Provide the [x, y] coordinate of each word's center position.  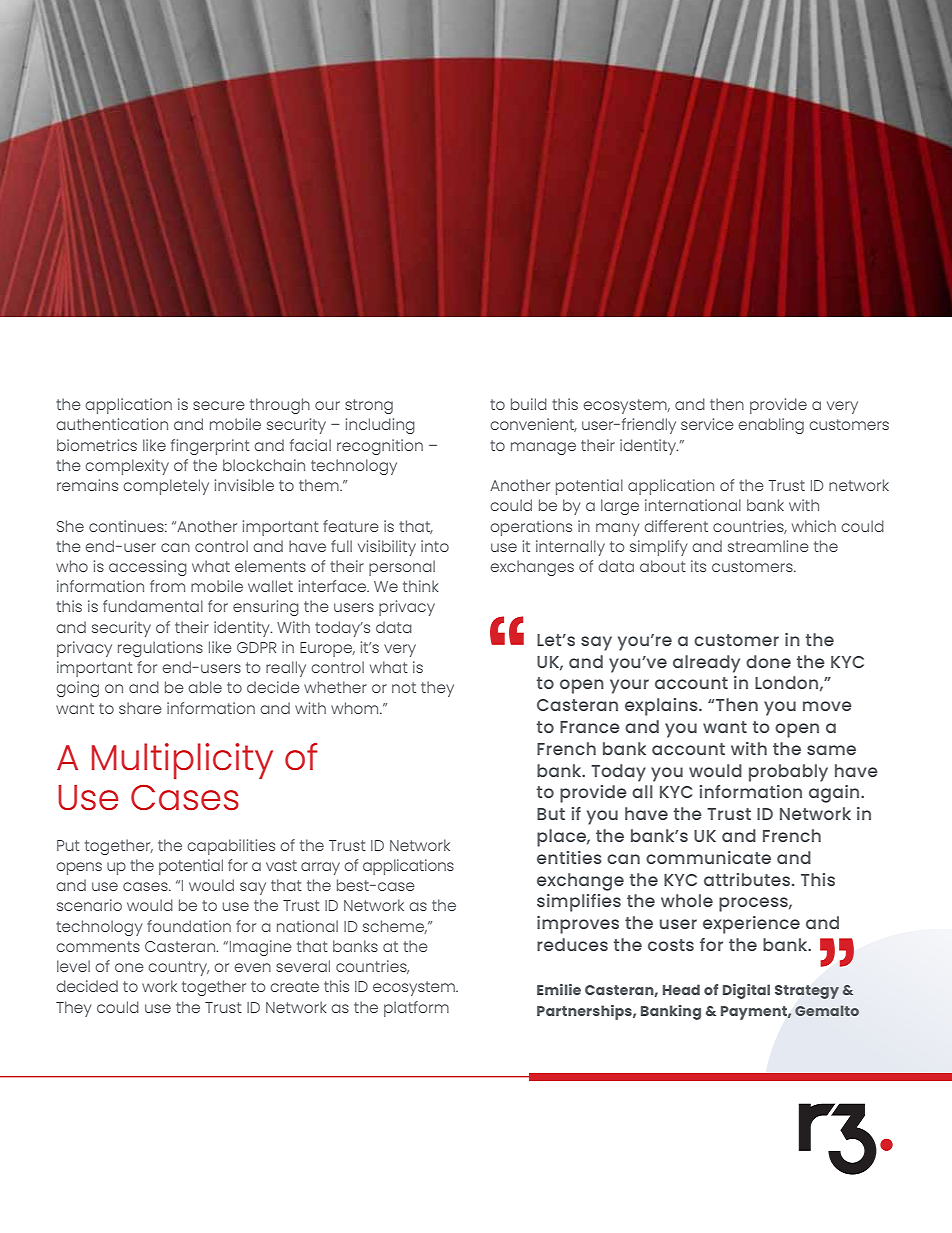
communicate [708, 857]
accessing [148, 568]
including [380, 426]
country [178, 968]
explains [662, 707]
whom [356, 708]
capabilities [231, 847]
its [698, 566]
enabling [771, 426]
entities [569, 857]
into [435, 546]
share [140, 708]
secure [219, 405]
